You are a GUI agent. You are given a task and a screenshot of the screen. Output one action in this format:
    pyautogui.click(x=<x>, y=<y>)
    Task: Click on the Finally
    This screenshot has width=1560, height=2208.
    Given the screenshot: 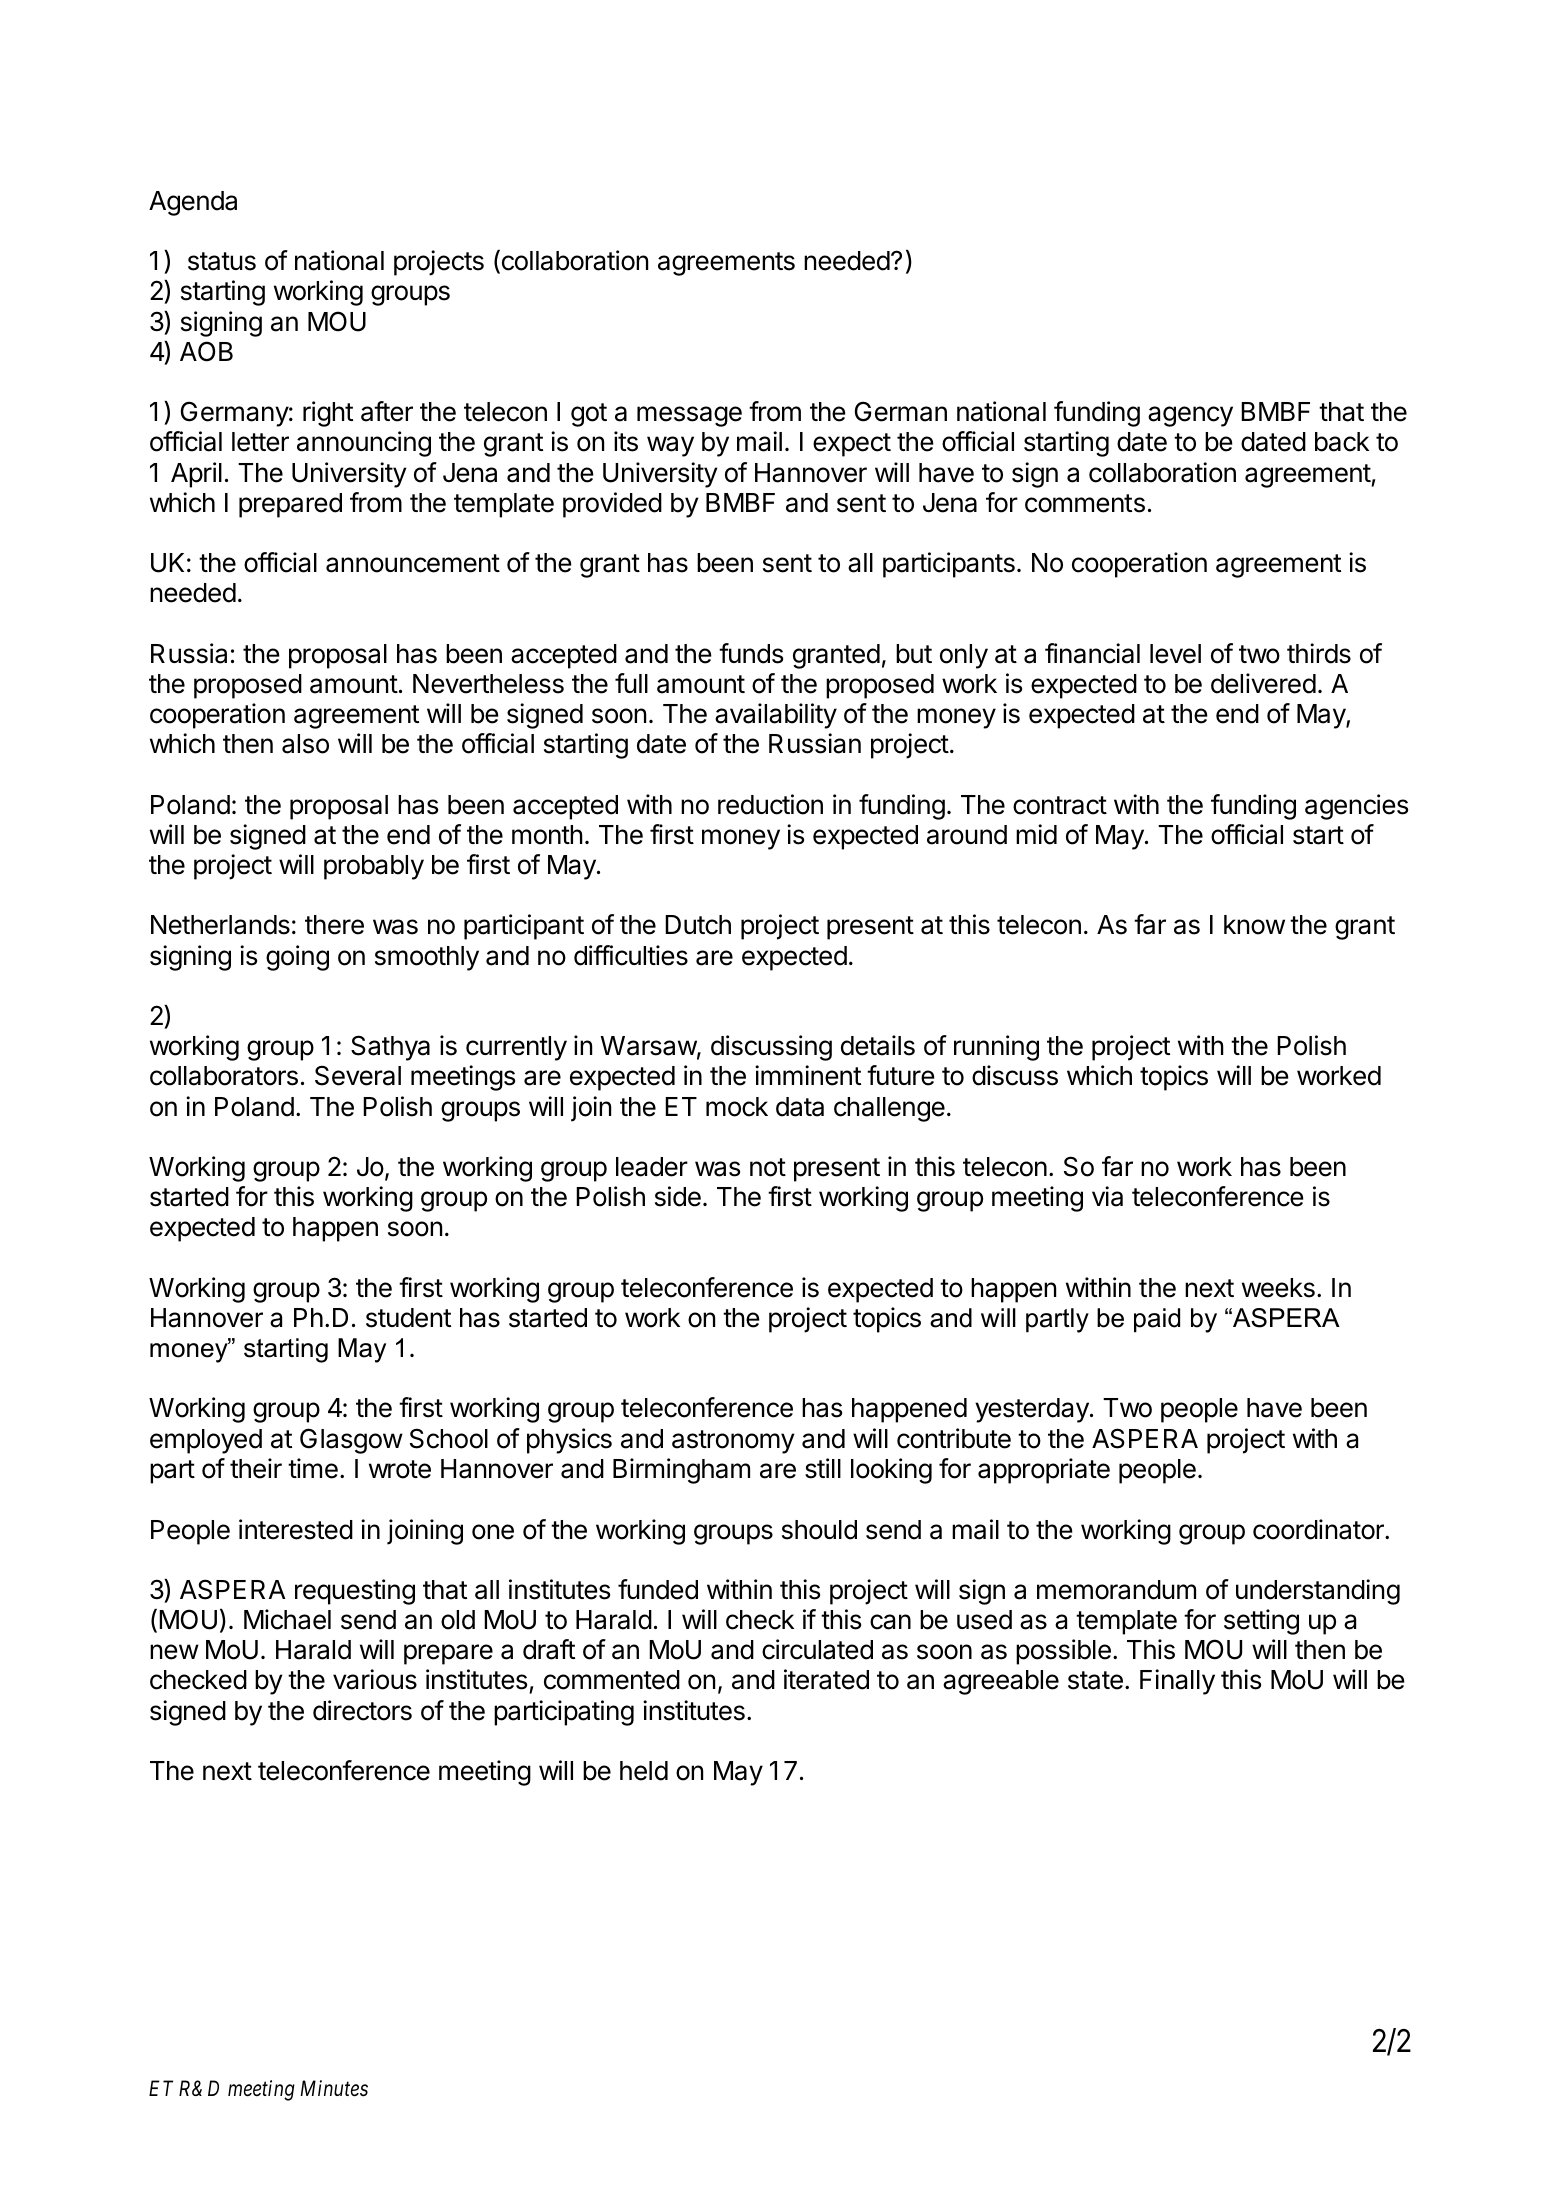 What is the action you would take?
    pyautogui.click(x=1177, y=1682)
